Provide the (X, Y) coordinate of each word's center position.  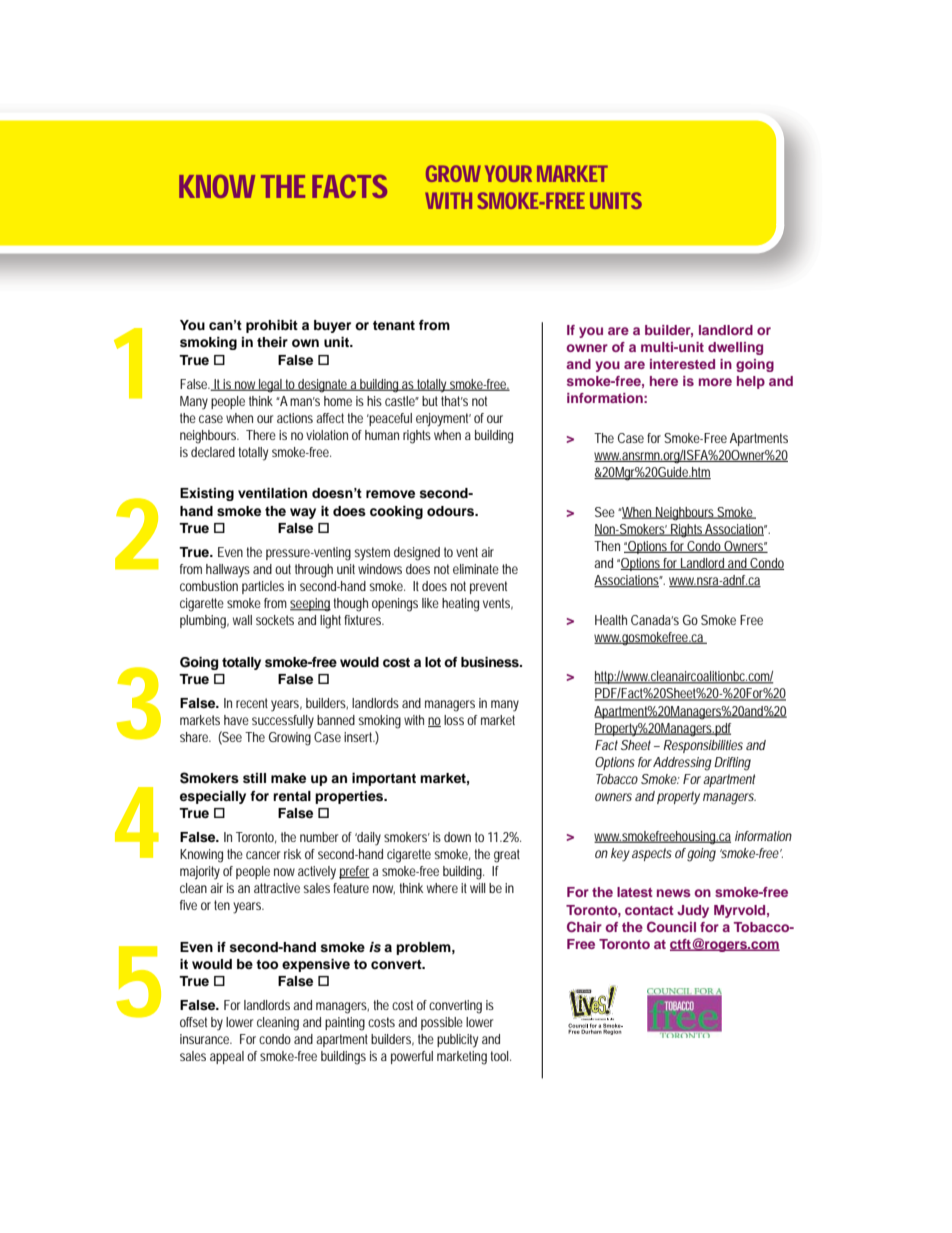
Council (671, 927)
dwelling (735, 348)
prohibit (272, 326)
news (674, 893)
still (254, 778)
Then (607, 546)
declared (213, 452)
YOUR (508, 173)
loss (454, 720)
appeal (227, 1057)
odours (452, 511)
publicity (457, 1041)
